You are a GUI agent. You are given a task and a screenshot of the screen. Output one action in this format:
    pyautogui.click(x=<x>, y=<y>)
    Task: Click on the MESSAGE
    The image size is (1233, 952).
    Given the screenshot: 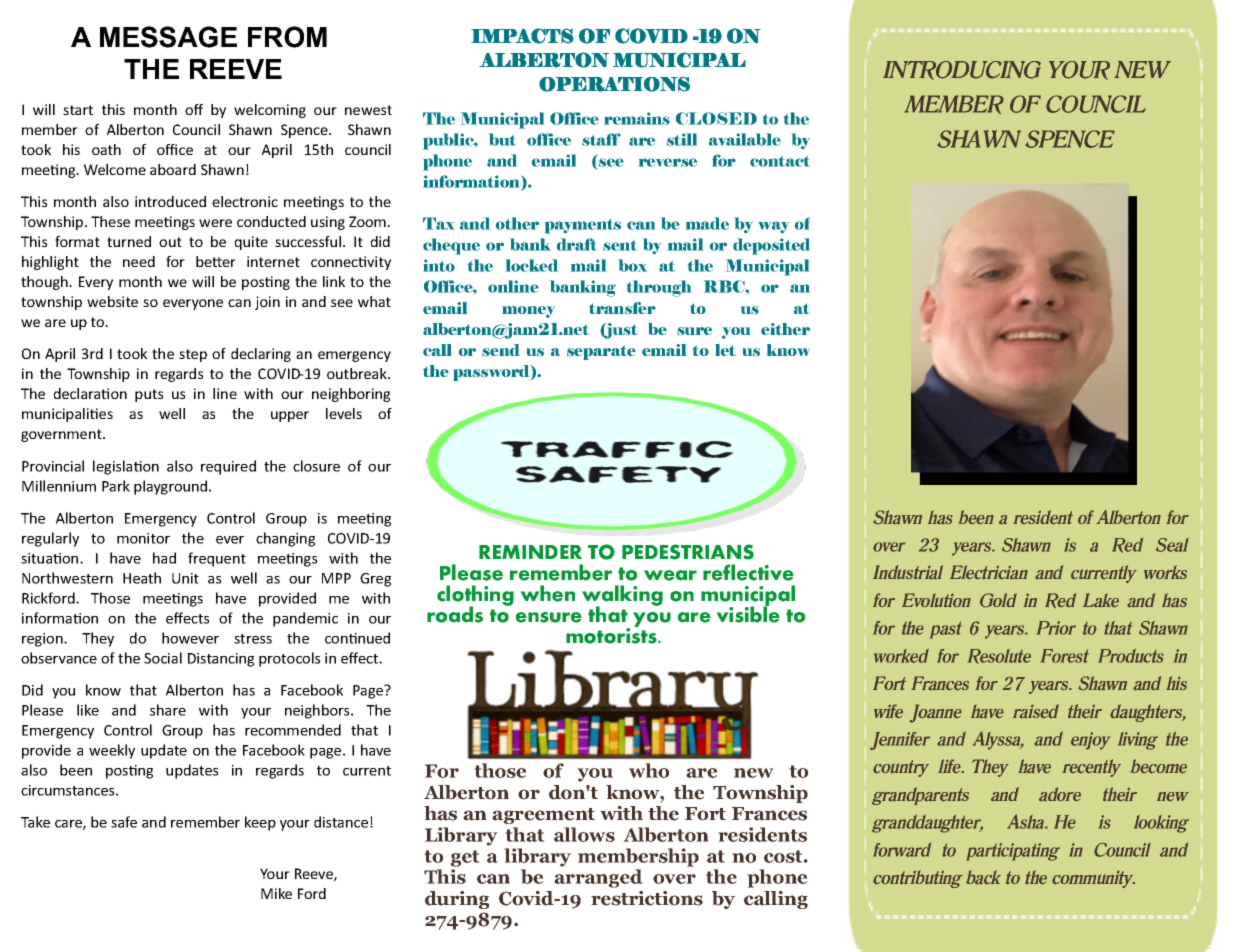 What is the action you would take?
    pyautogui.click(x=168, y=37)
